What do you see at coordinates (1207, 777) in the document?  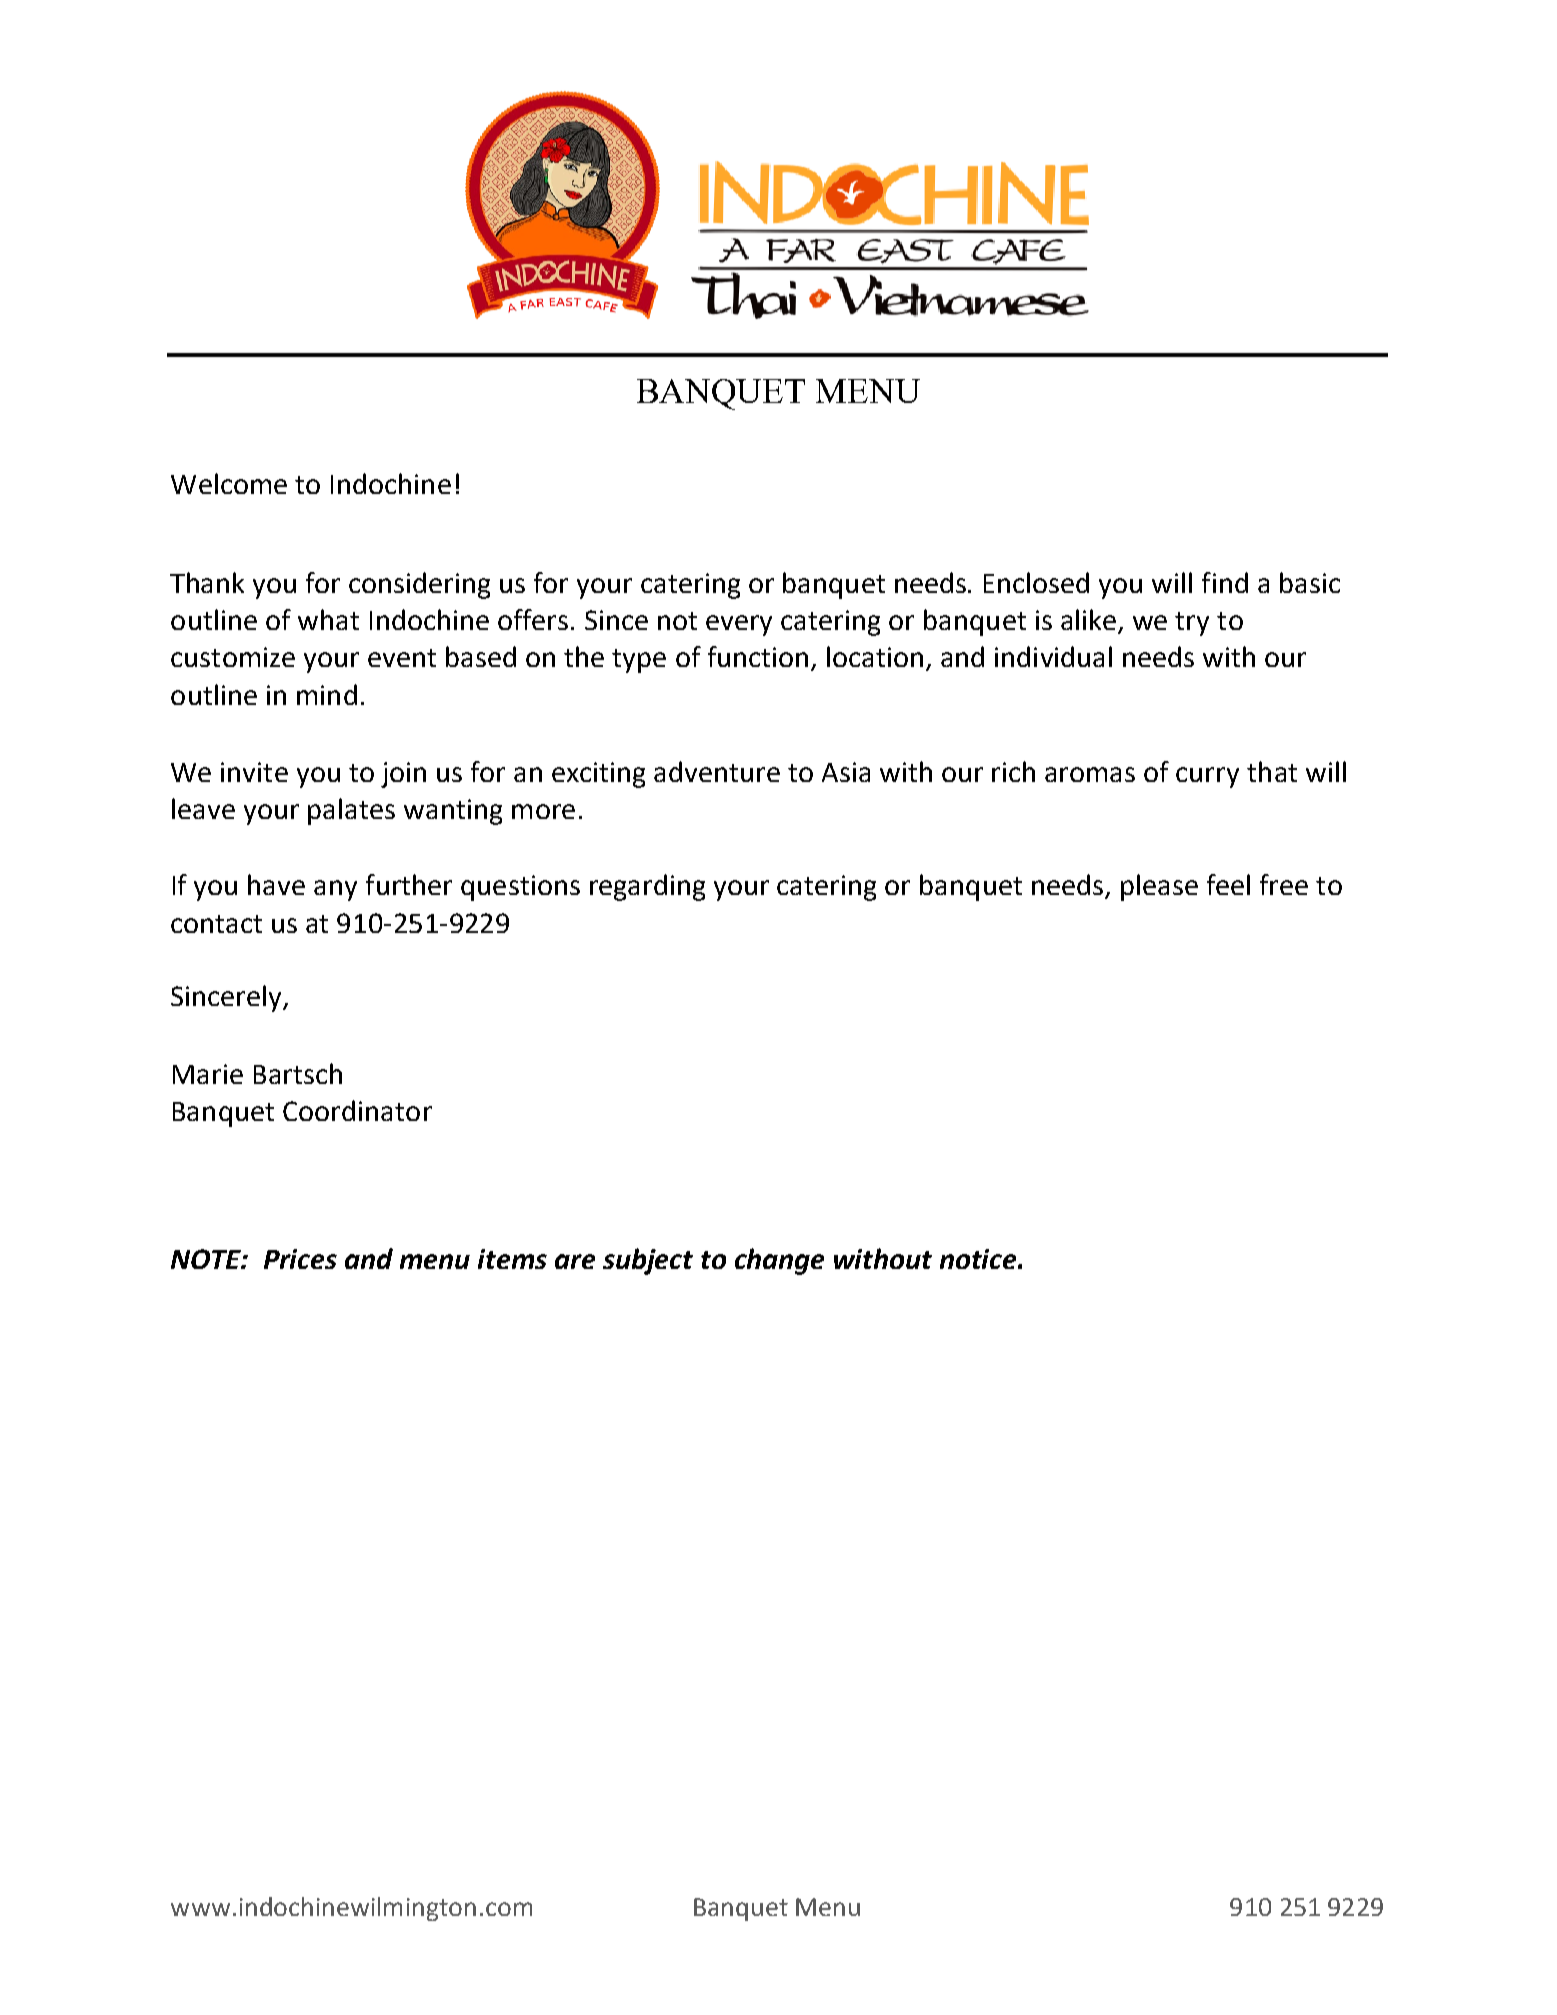 I see `curry` at bounding box center [1207, 777].
